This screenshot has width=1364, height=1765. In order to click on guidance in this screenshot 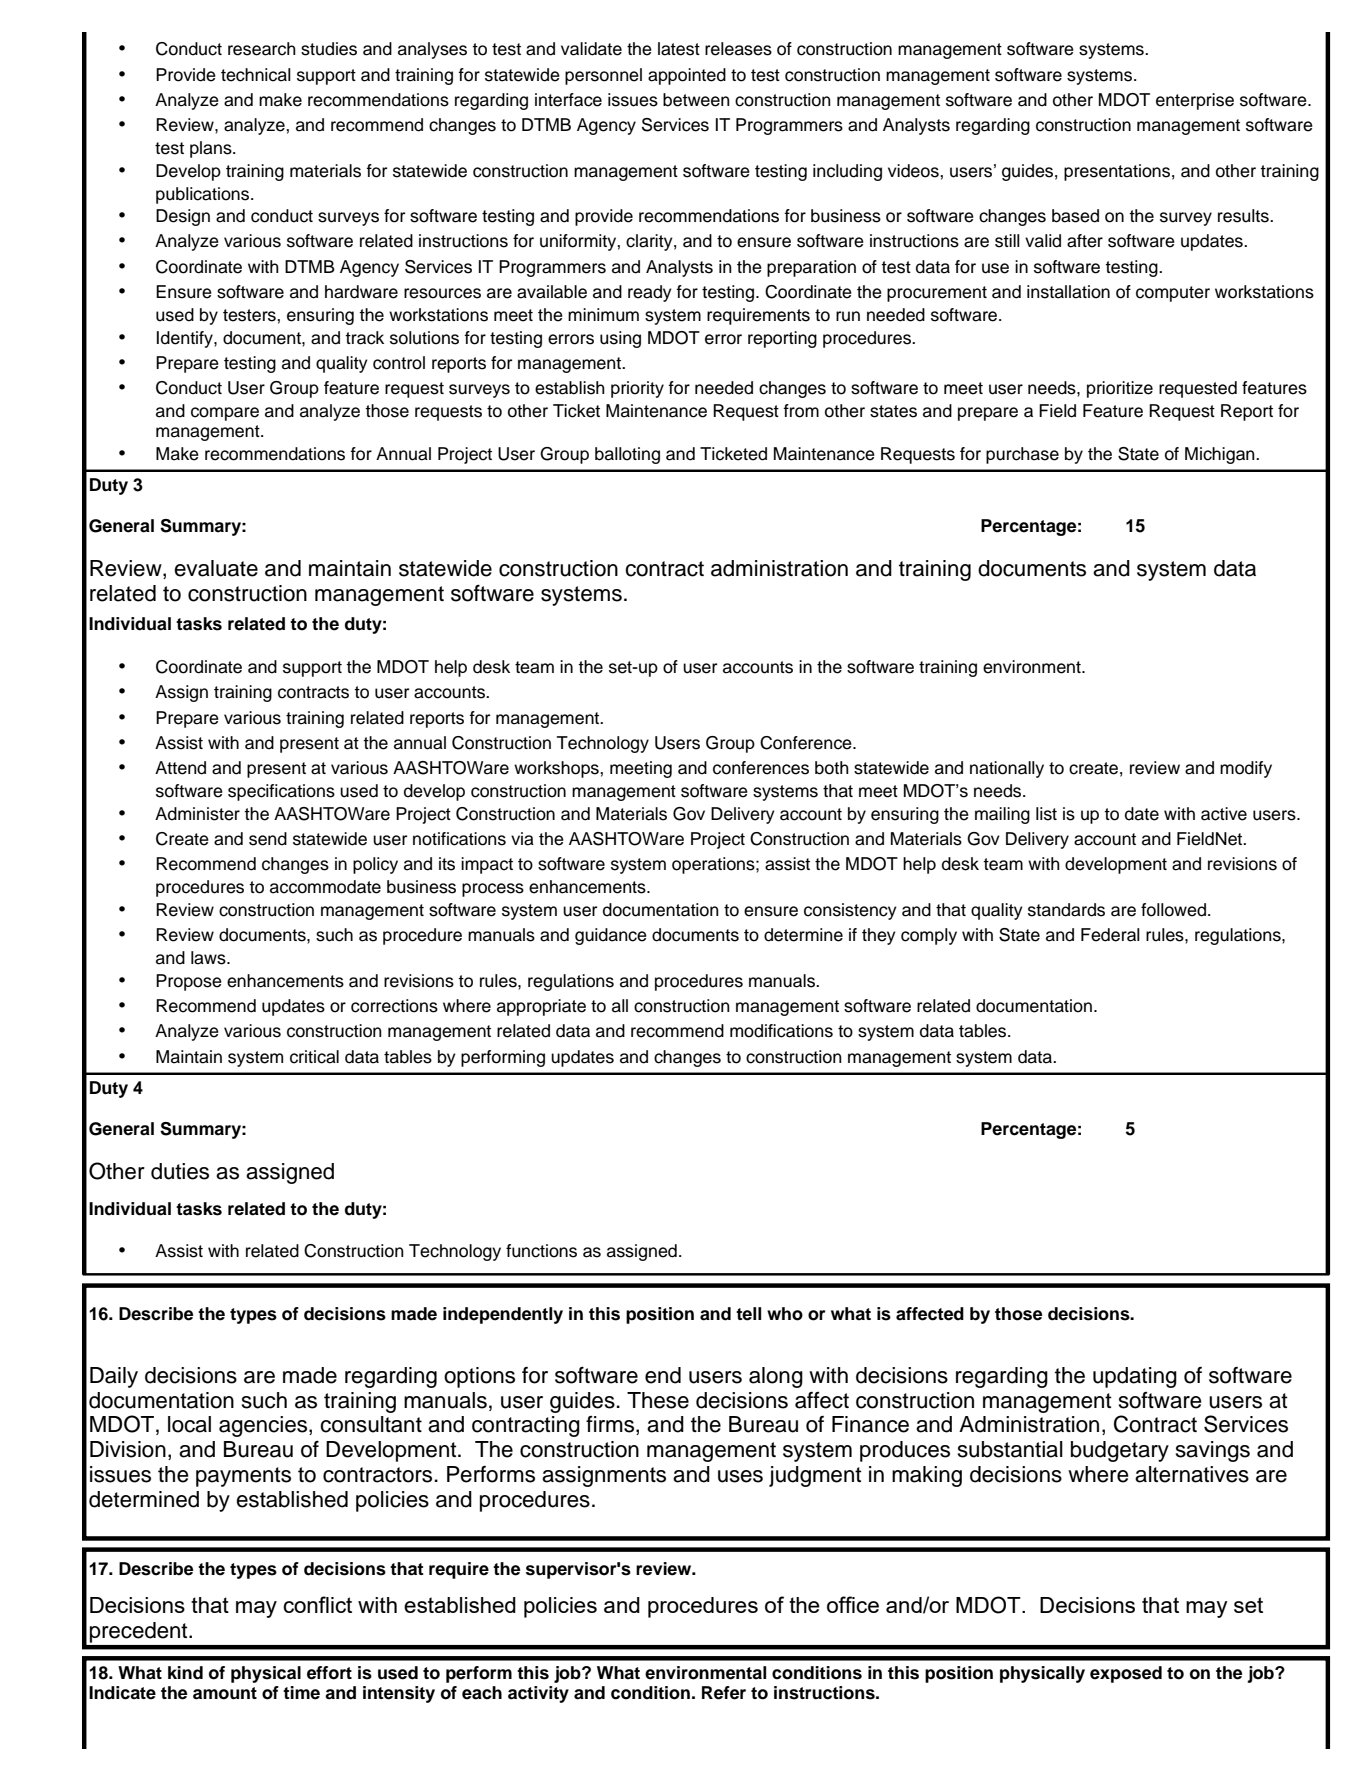, I will do `click(611, 936)`.
